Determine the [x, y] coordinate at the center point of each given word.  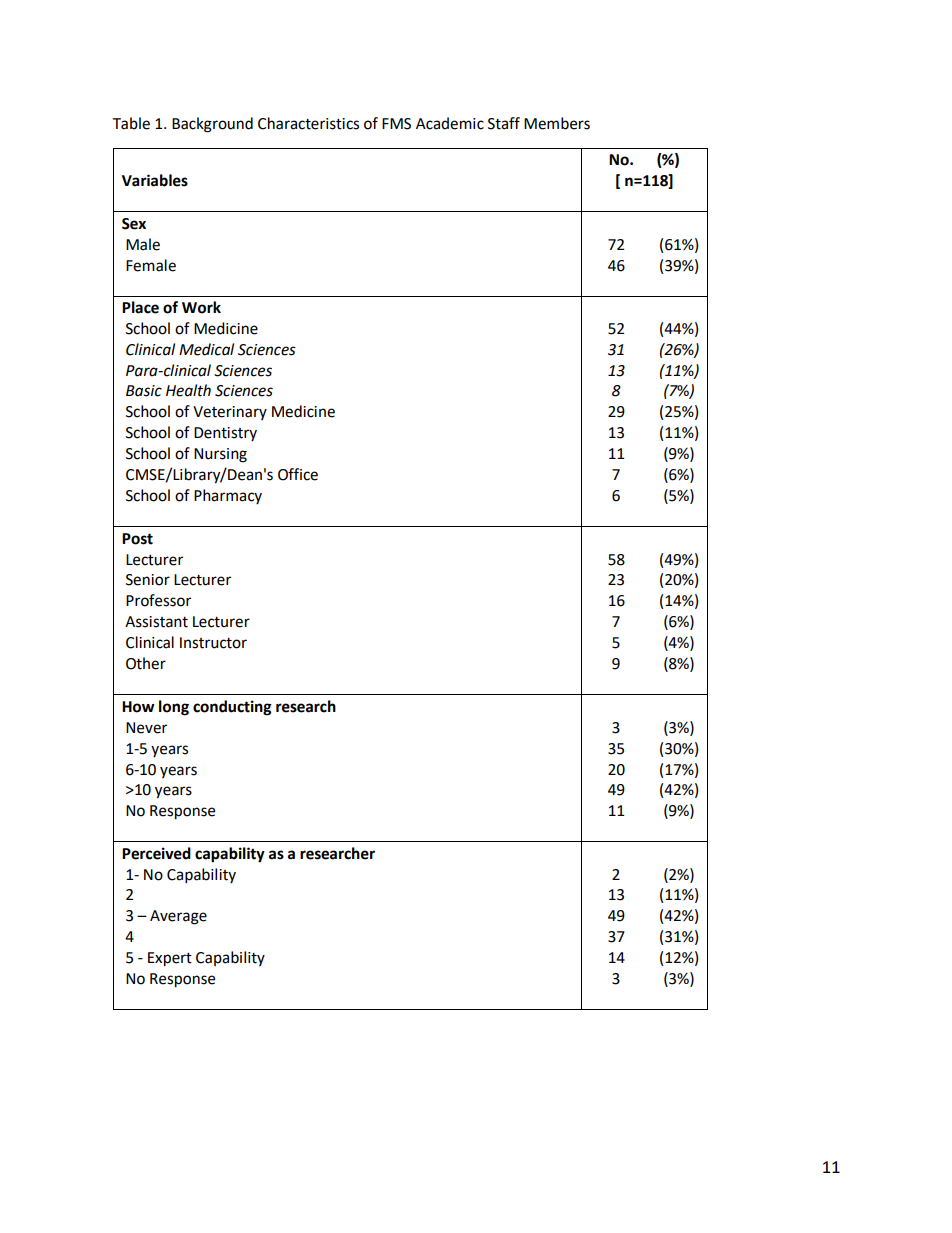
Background [212, 125]
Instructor [213, 643]
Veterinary [230, 413]
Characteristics [308, 123]
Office [298, 474]
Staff [504, 123]
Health [188, 390]
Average [178, 917]
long [174, 708]
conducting [232, 708]
